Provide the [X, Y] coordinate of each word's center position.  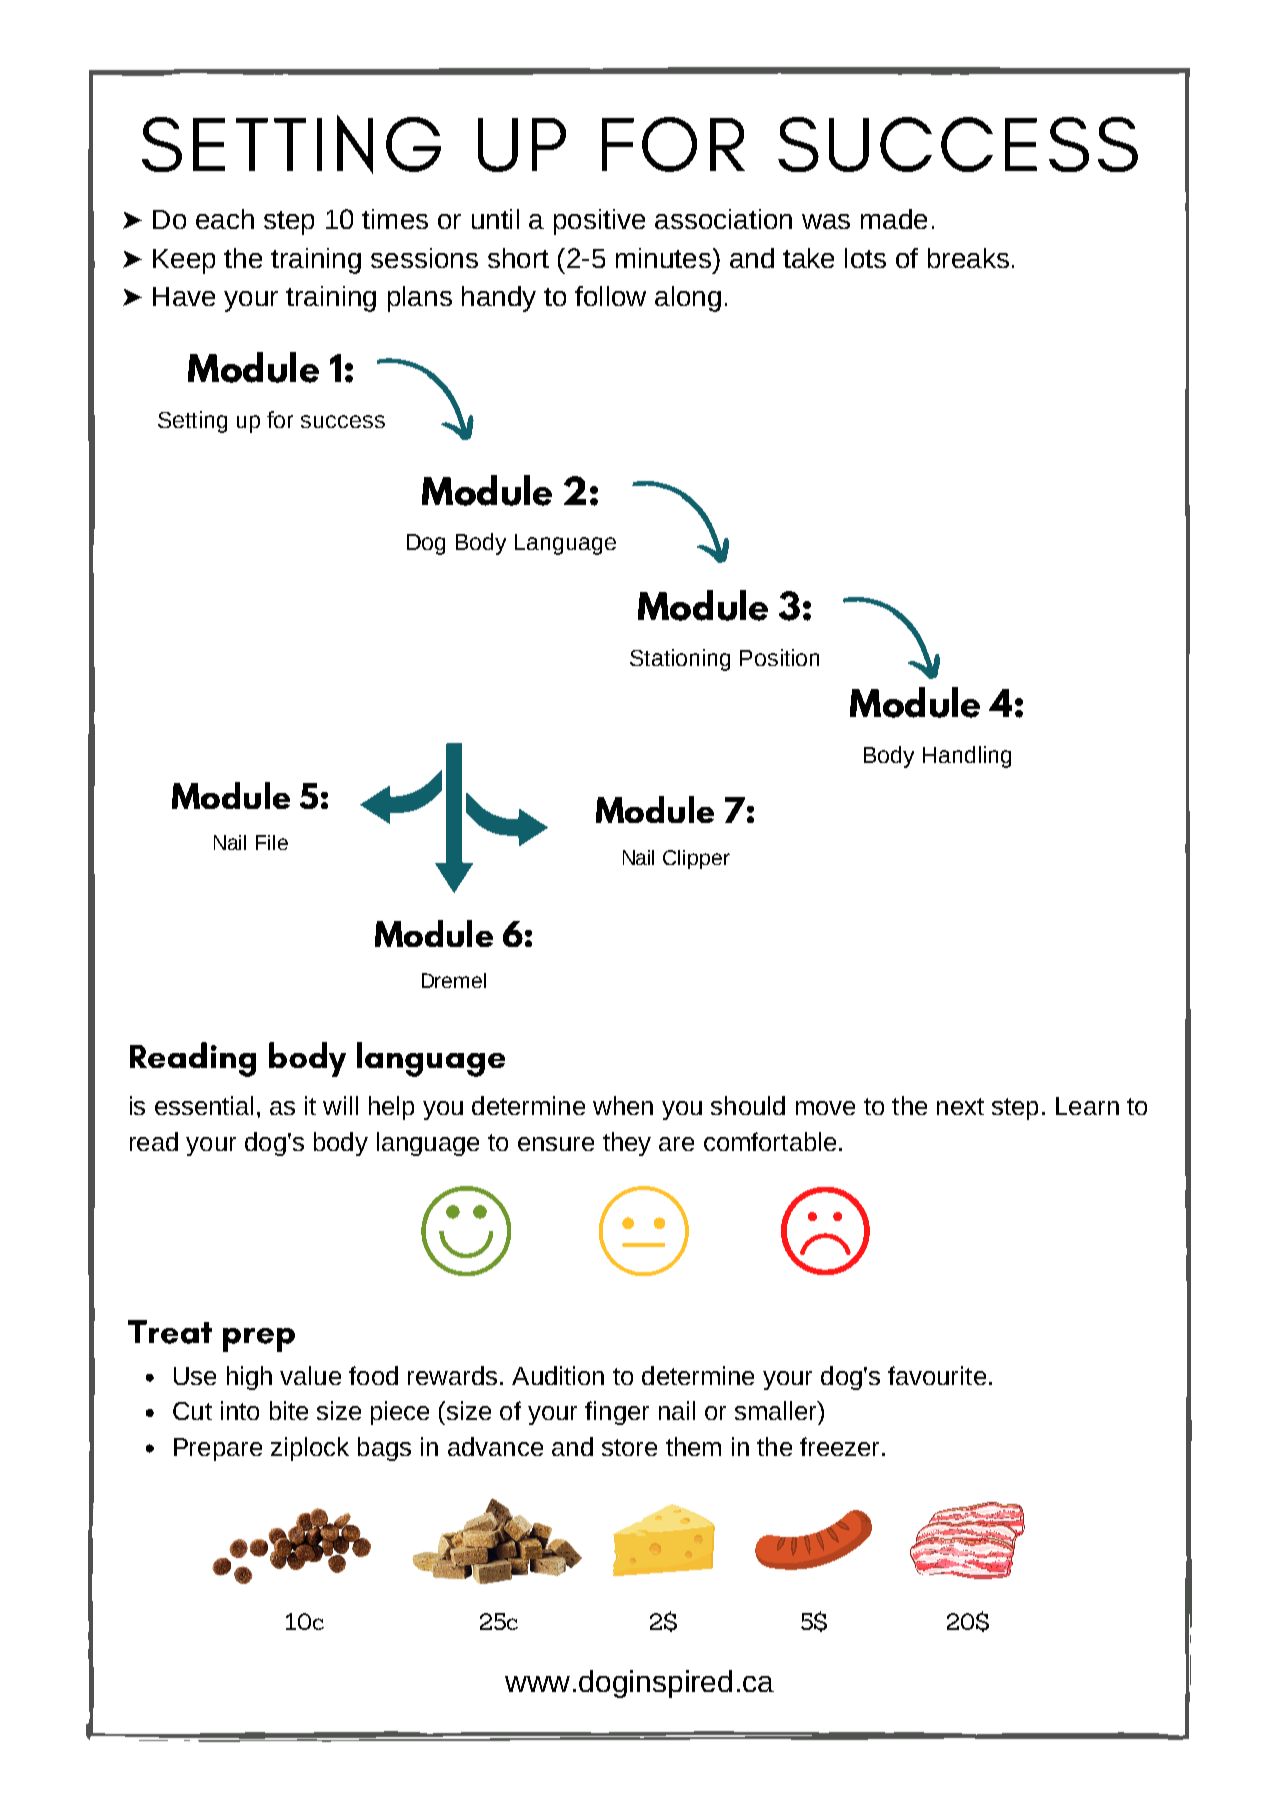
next [960, 1106]
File [272, 842]
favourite [937, 1375]
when [623, 1105]
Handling [967, 757]
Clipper [696, 859]
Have [184, 296]
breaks [968, 258]
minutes [663, 258]
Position [779, 657]
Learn [1087, 1106]
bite [289, 1410]
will [340, 1105]
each [225, 219]
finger [617, 1413]
